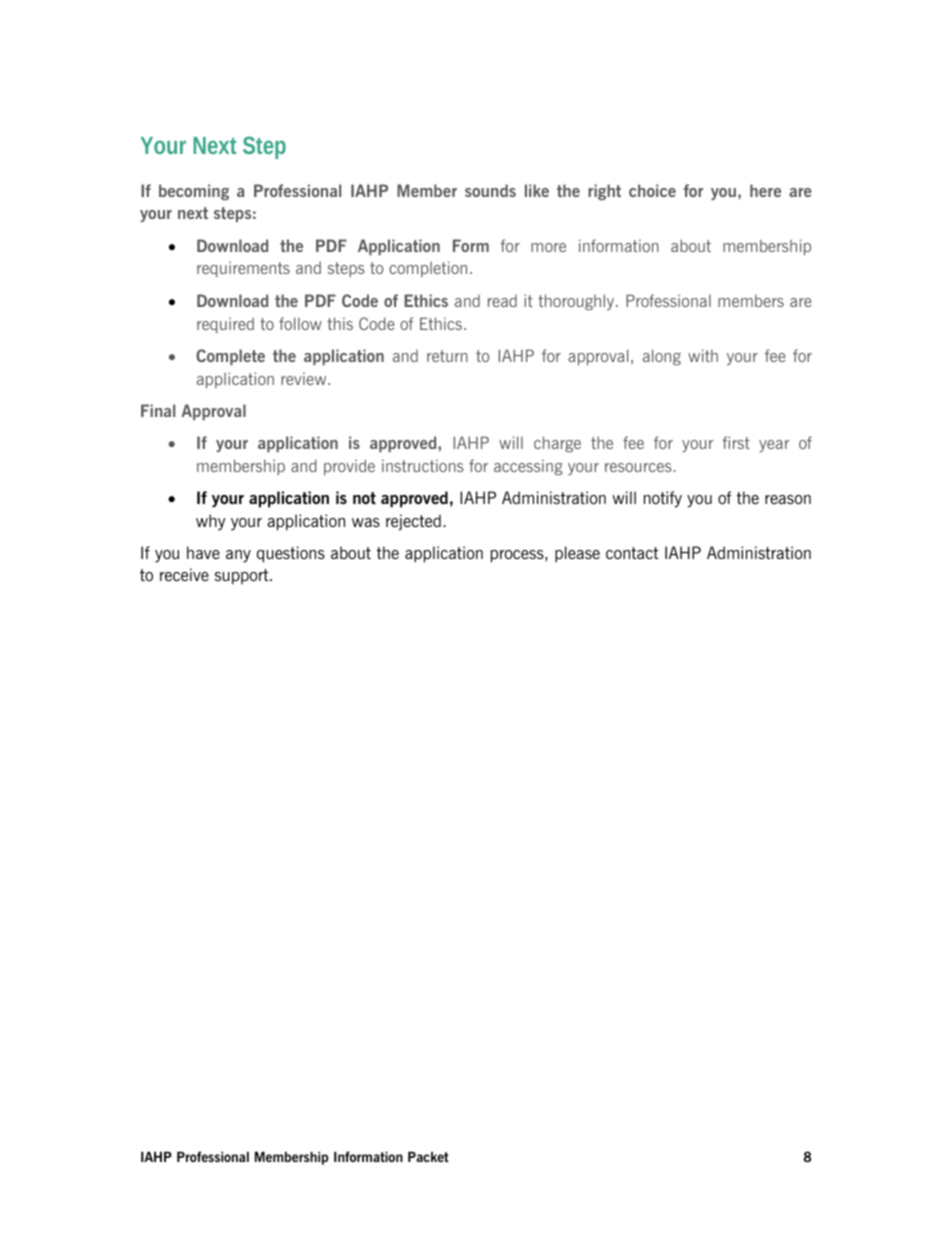 This screenshot has width=952, height=1233. What do you see at coordinates (490, 190) in the screenshot?
I see `sounds` at bounding box center [490, 190].
